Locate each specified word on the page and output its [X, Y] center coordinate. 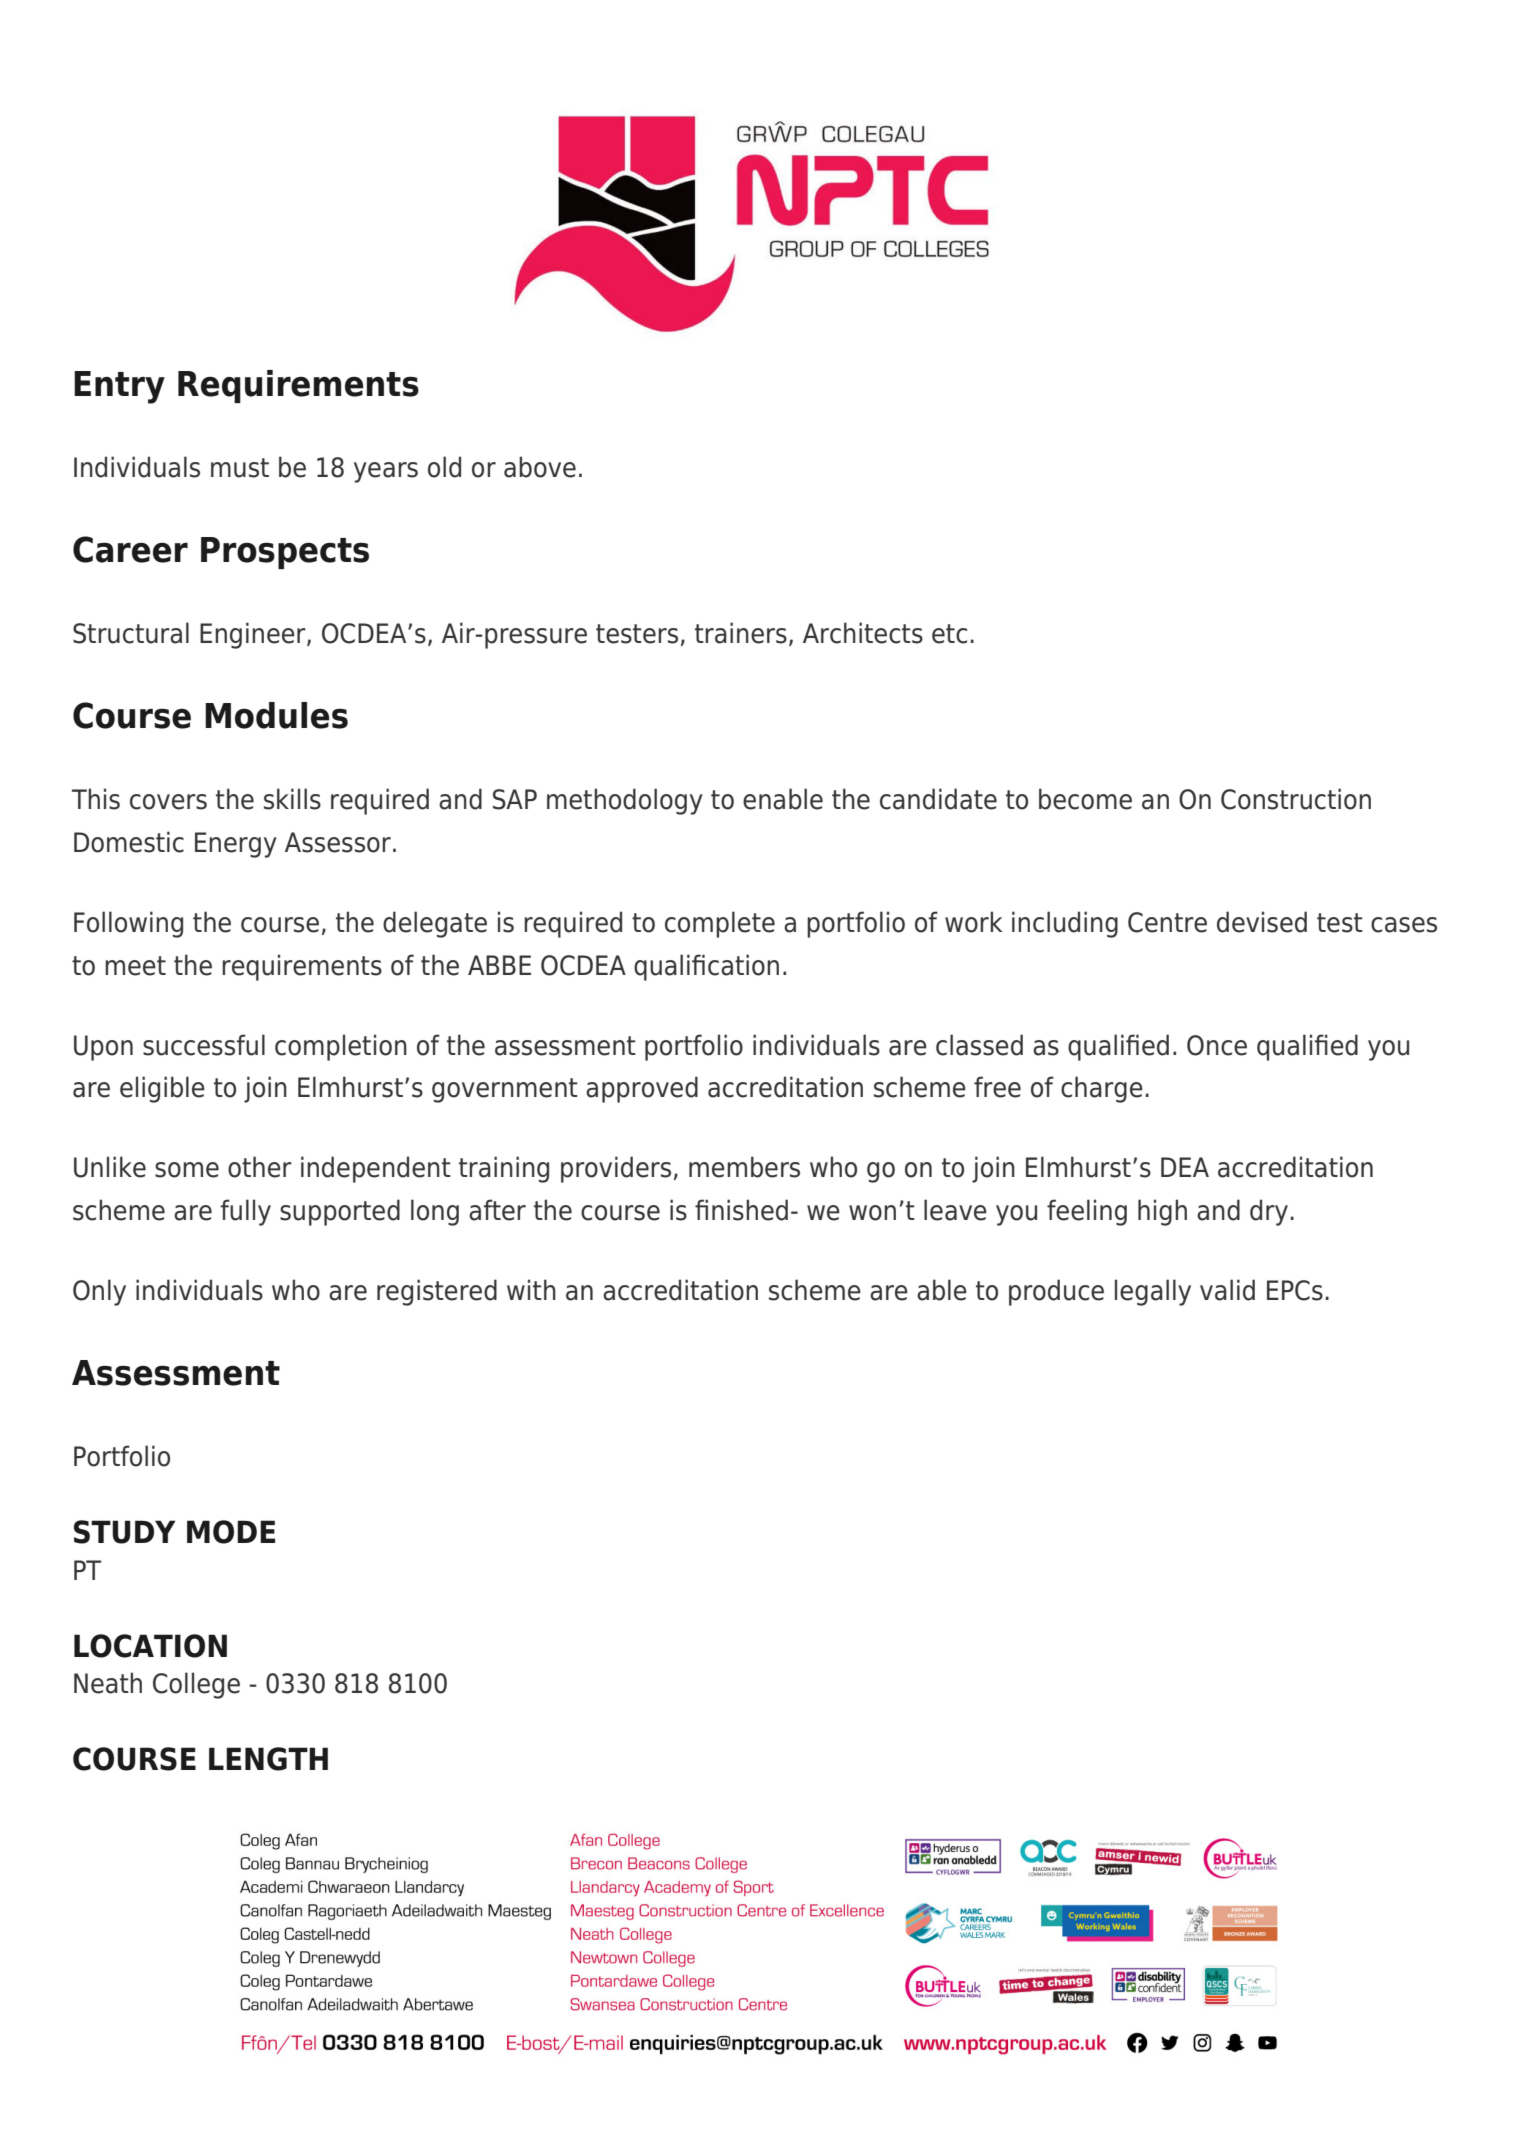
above [540, 467]
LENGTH [268, 1759]
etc [949, 634]
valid [1227, 1290]
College [196, 1685]
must [240, 468]
